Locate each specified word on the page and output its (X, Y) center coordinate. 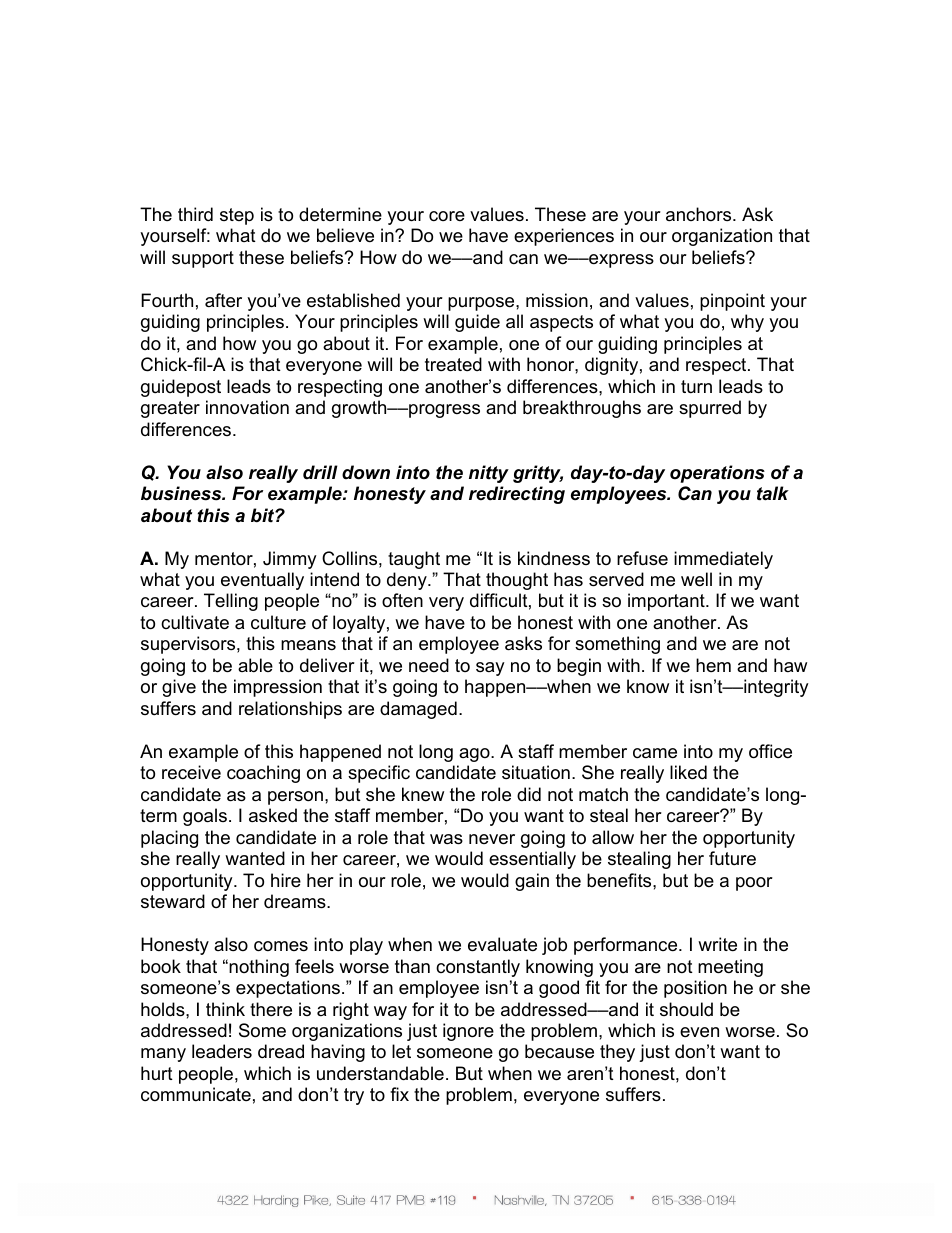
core (447, 216)
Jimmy (290, 560)
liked (688, 772)
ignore (468, 1032)
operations (717, 474)
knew (423, 794)
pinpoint (732, 302)
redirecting (517, 495)
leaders (222, 1051)
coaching (263, 774)
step (237, 216)
